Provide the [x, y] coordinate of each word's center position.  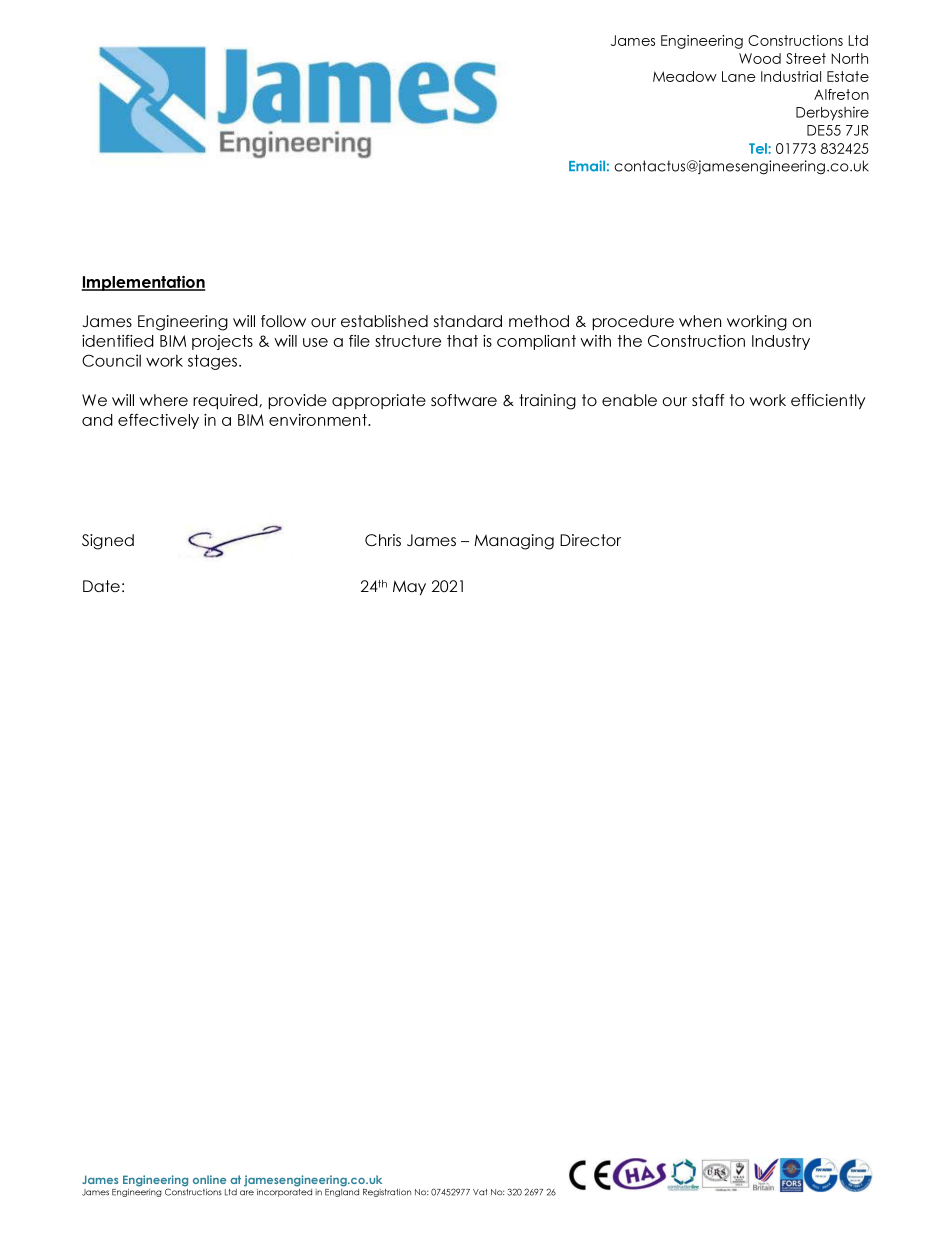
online [209, 1179]
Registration [387, 1193]
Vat [480, 1192]
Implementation [143, 283]
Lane [739, 76]
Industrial [791, 76]
